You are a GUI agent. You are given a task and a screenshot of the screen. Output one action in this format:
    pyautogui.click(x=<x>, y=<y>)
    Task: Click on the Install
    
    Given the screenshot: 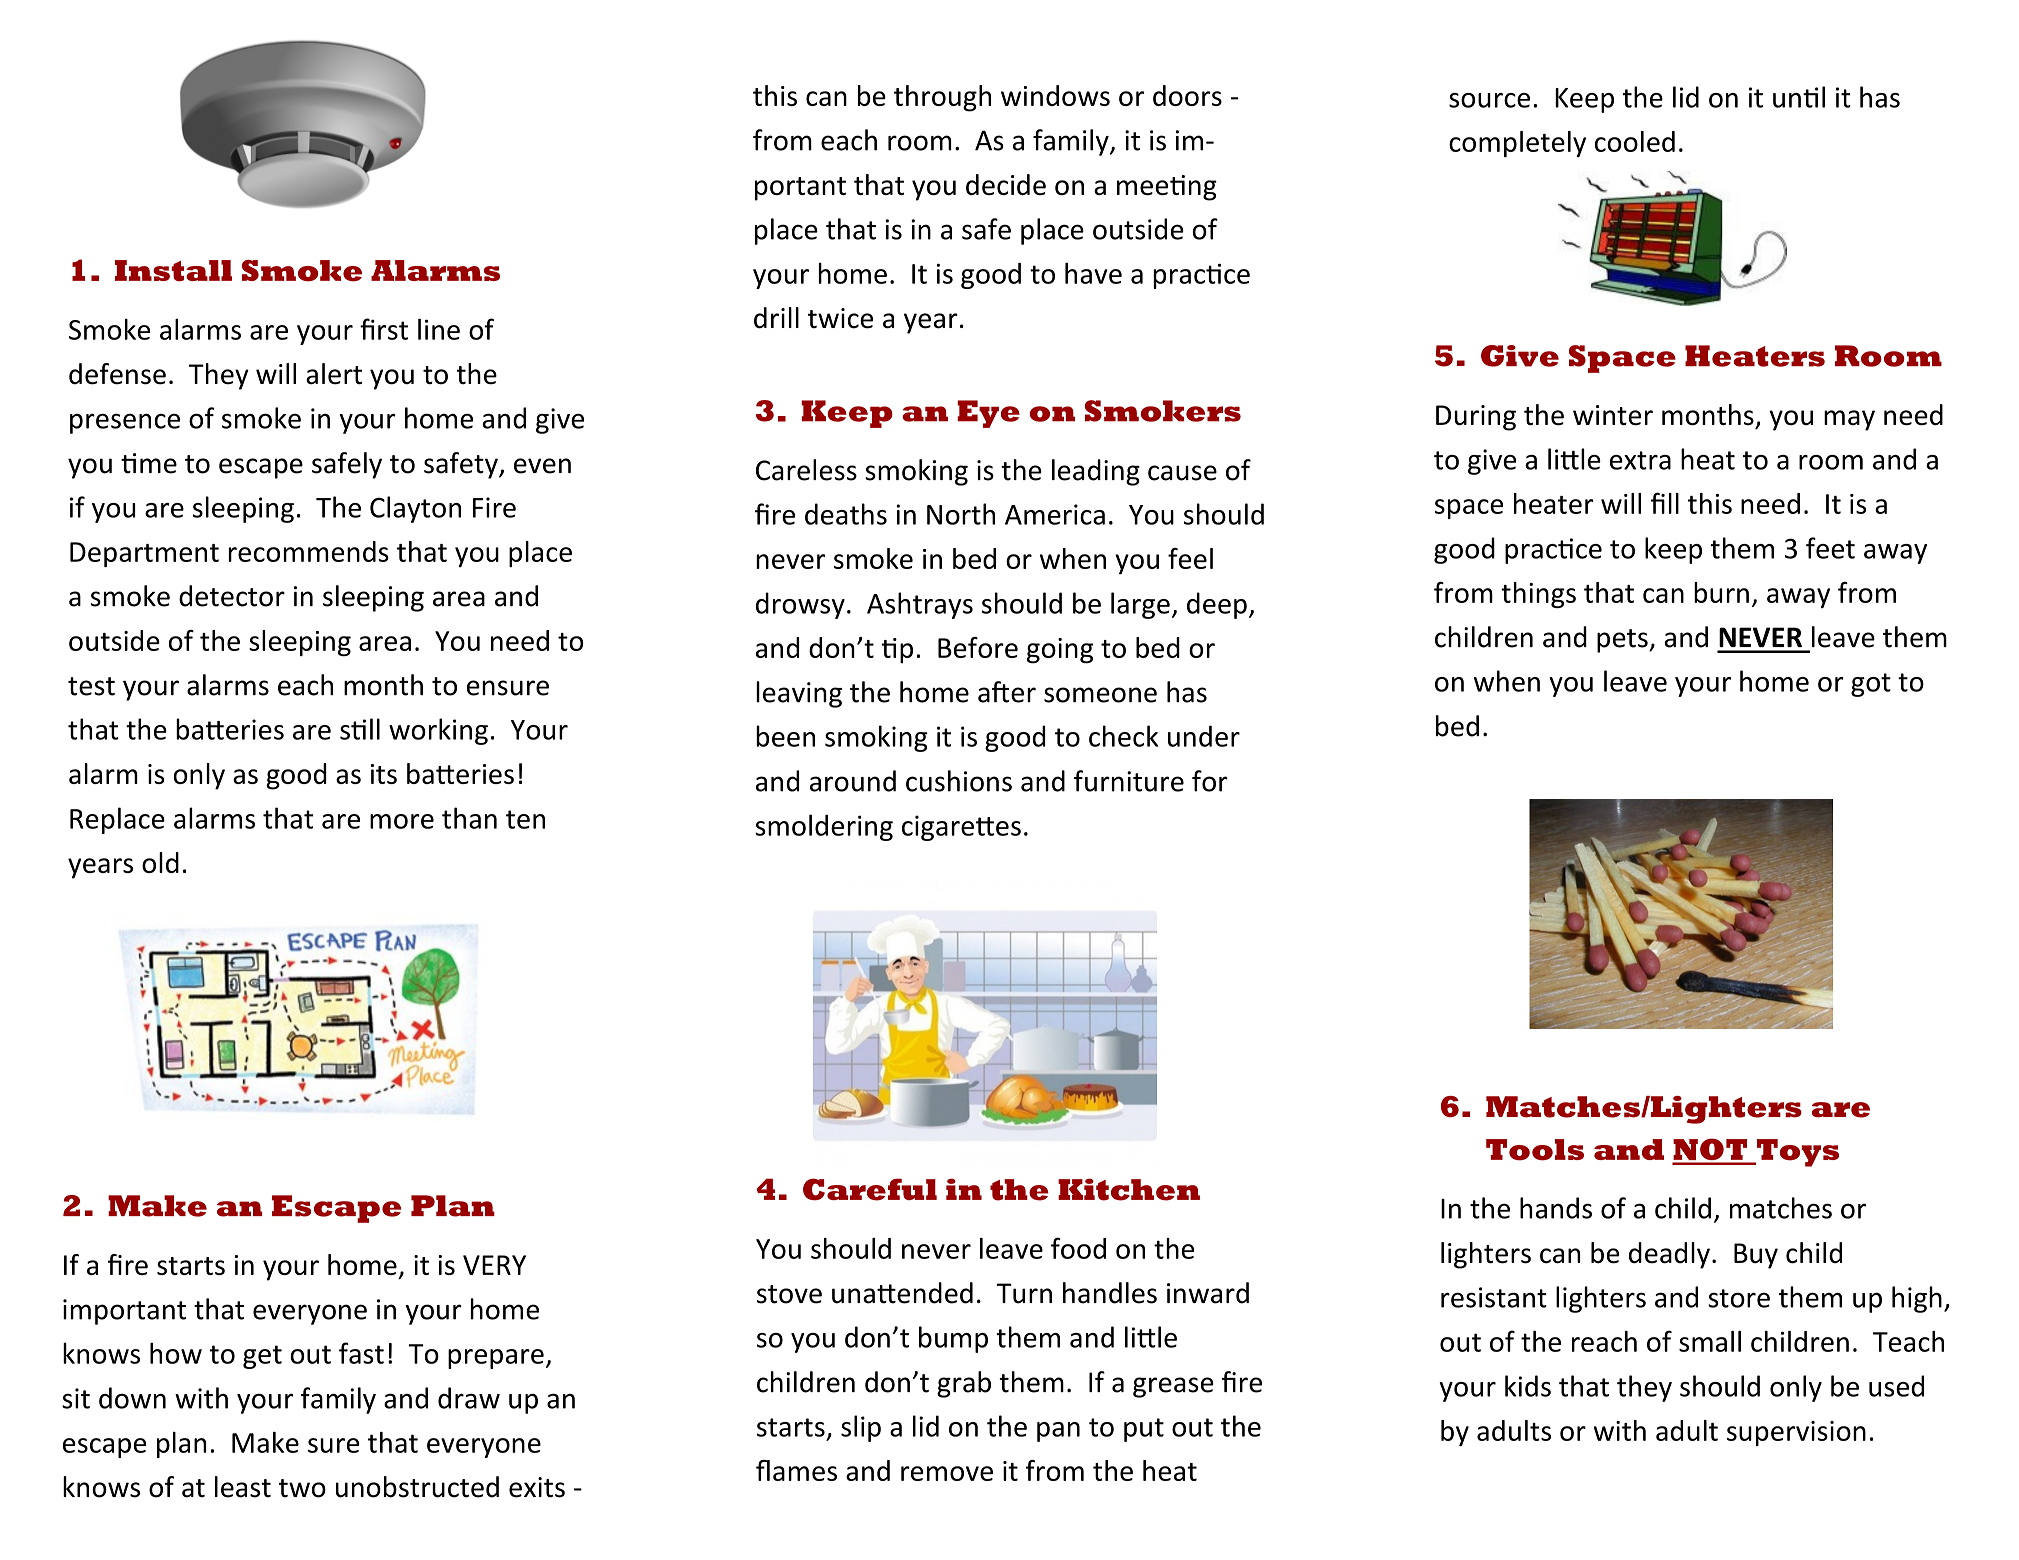 What is the action you would take?
    pyautogui.click(x=173, y=271)
